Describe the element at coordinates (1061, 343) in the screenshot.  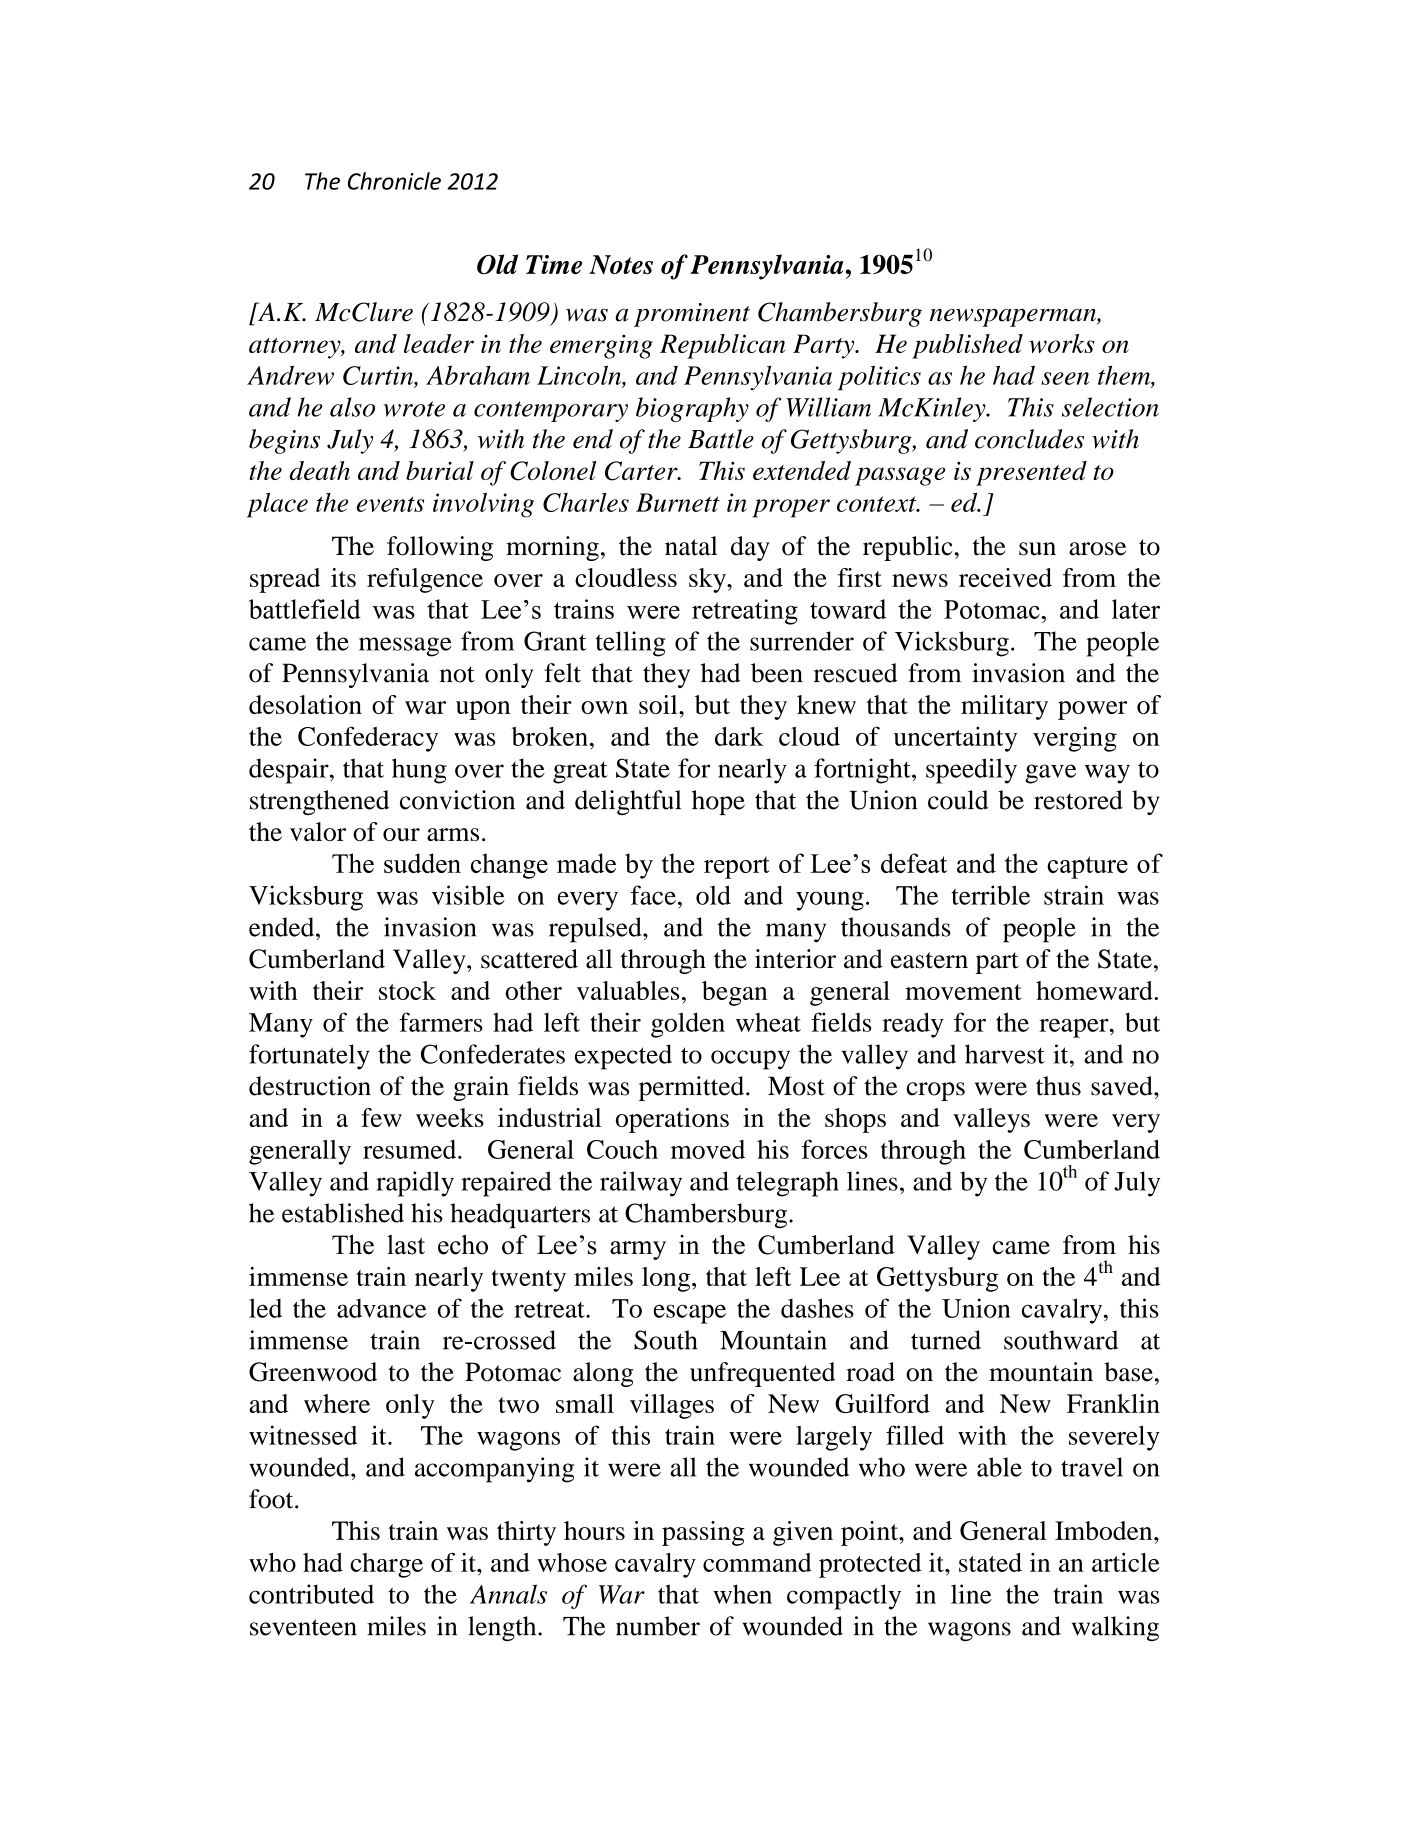
I see `works` at that location.
